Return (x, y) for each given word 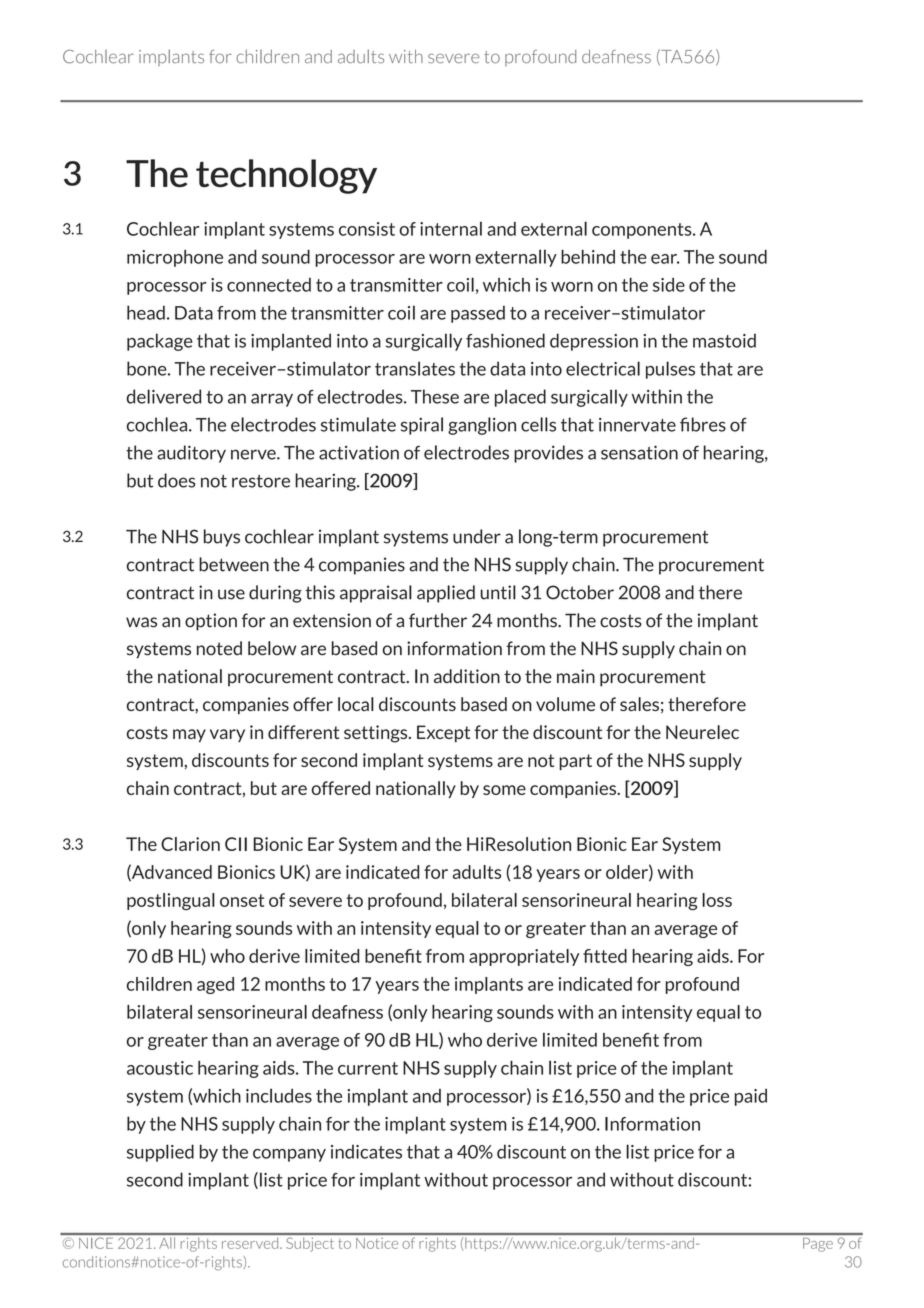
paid (751, 1097)
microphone (175, 258)
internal (451, 228)
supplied (160, 1153)
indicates (366, 1151)
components (643, 231)
